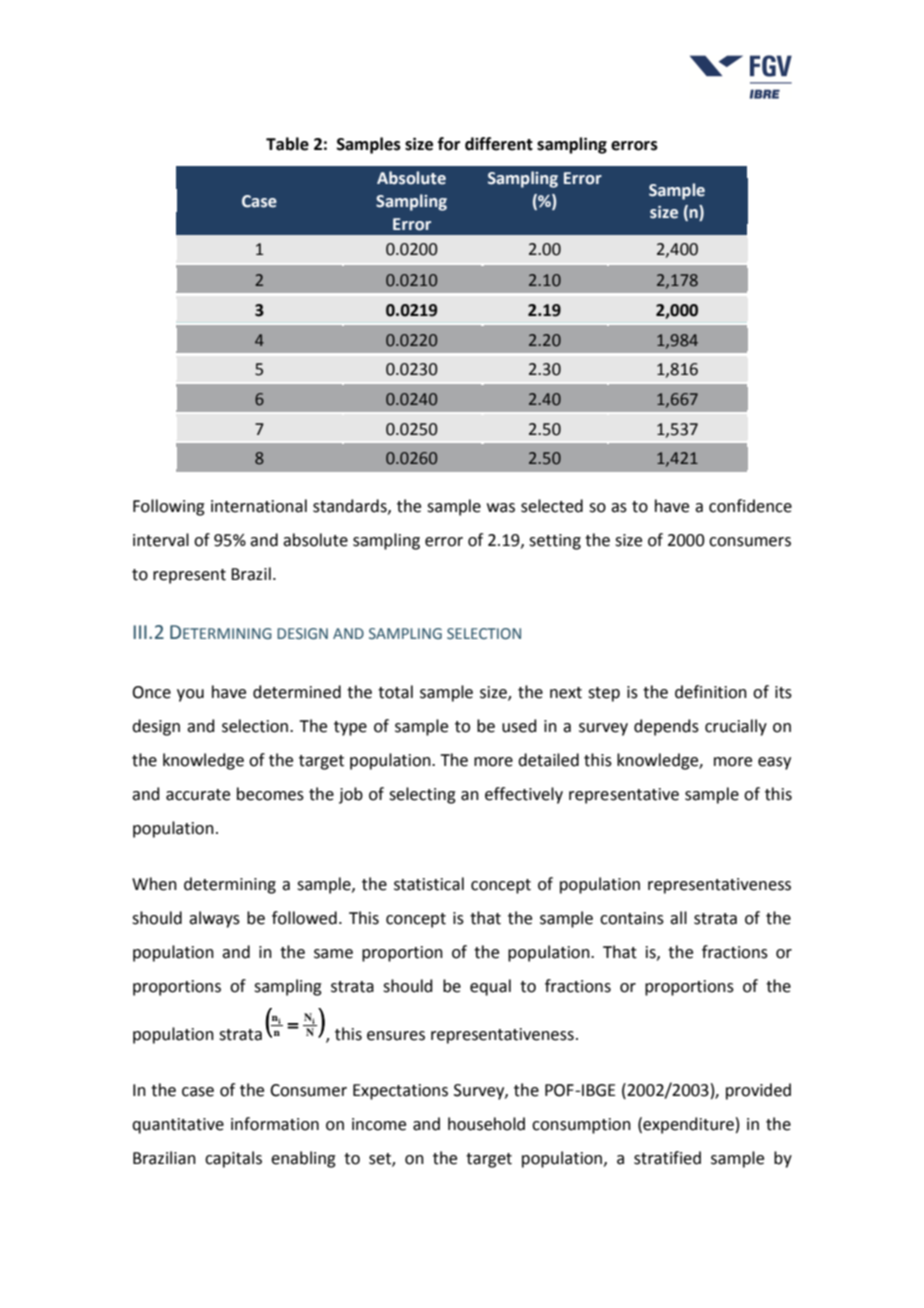 This screenshot has width=924, height=1308. What do you see at coordinates (214, 919) in the screenshot?
I see `always` at bounding box center [214, 919].
